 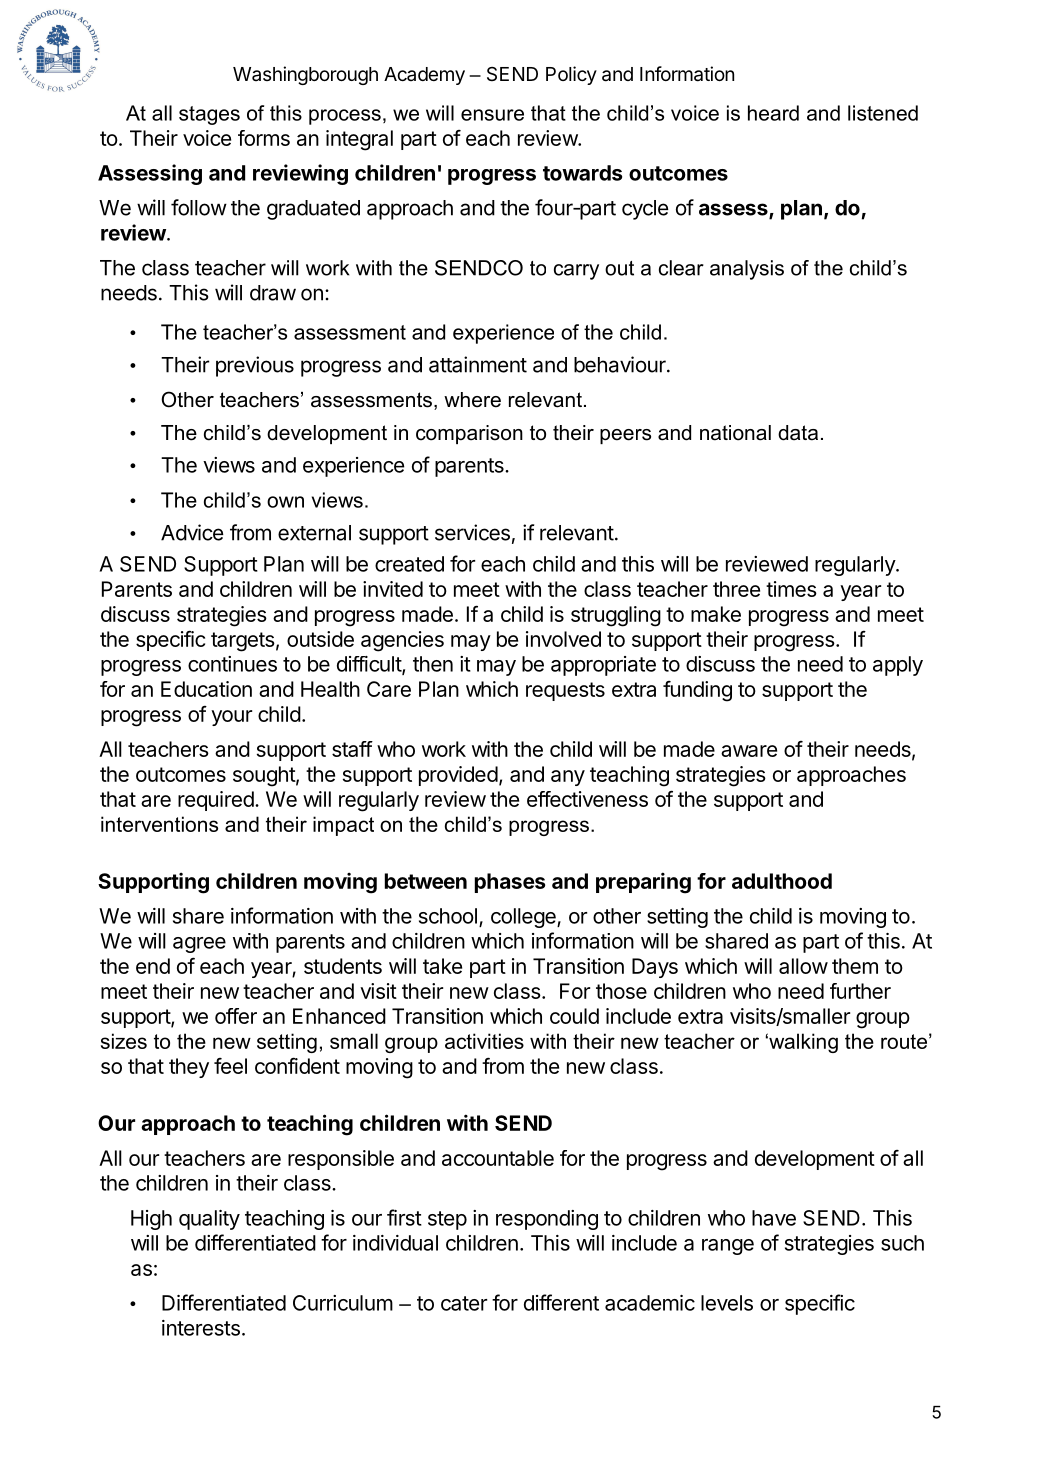 I want to click on activities, so click(x=484, y=1041).
